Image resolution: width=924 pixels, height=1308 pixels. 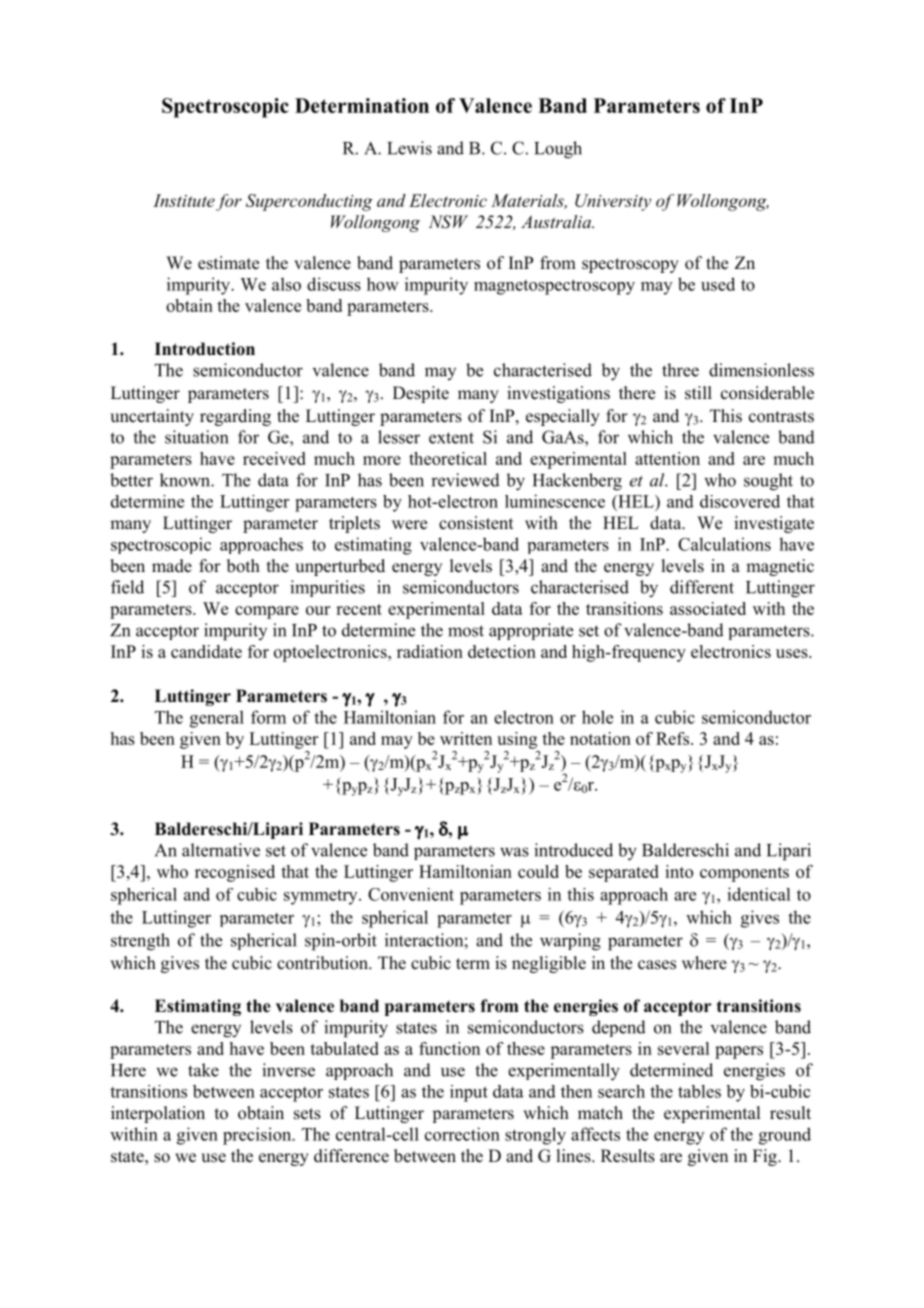 What do you see at coordinates (184, 200) in the image?
I see `Institute` at bounding box center [184, 200].
